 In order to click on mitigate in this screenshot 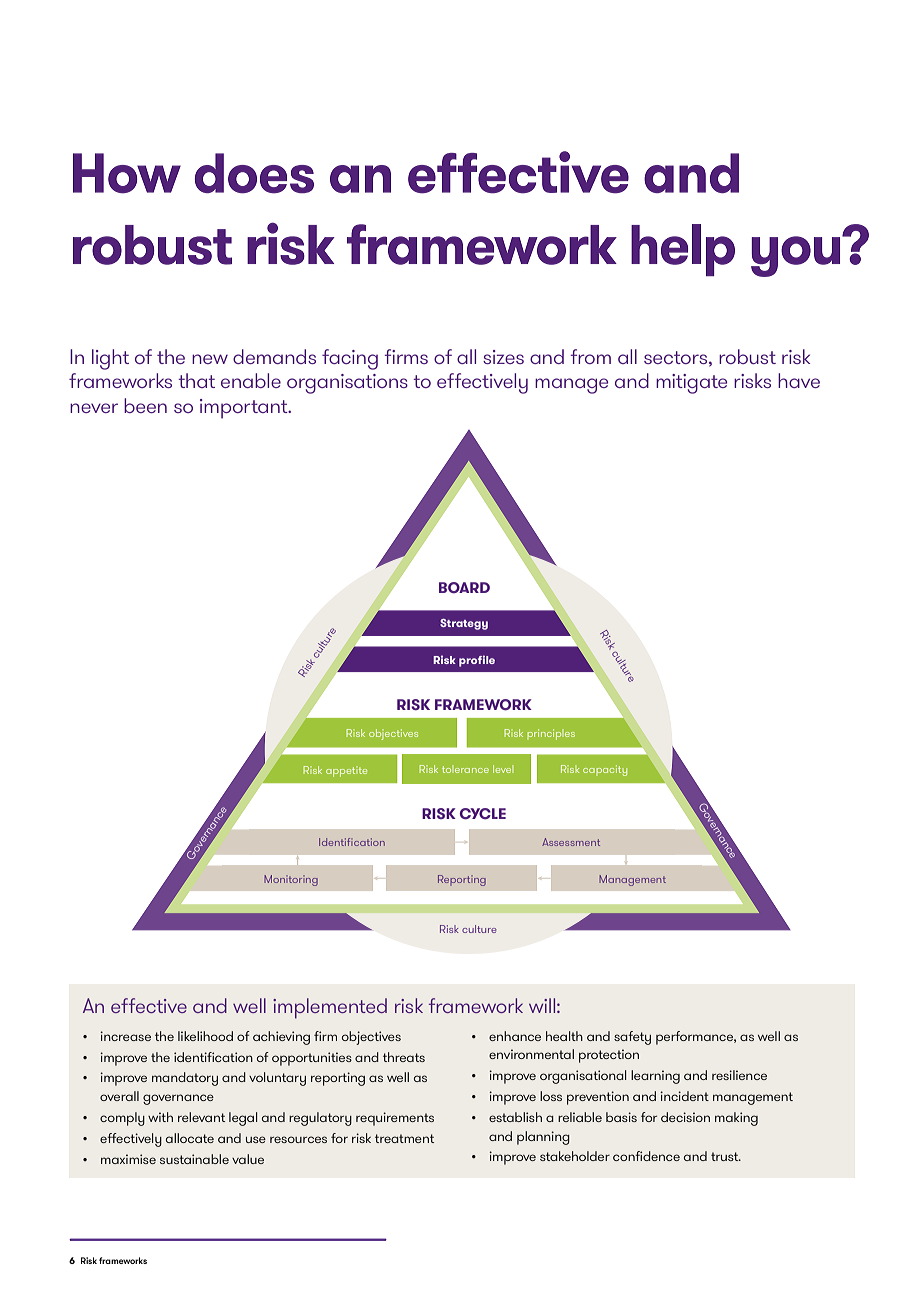, I will do `click(691, 384)`.
